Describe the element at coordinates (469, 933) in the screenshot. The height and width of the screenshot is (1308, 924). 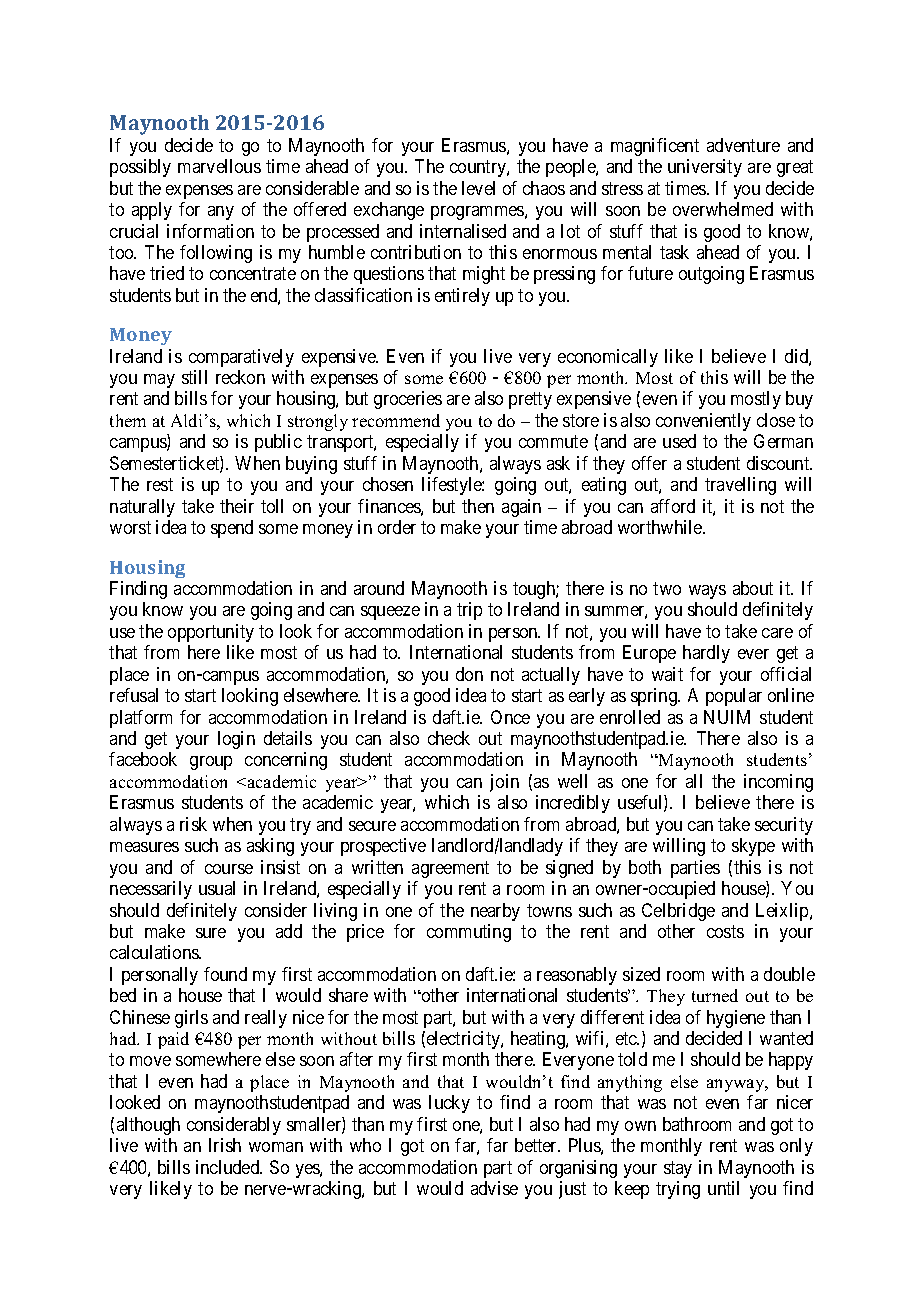
I see `commuting` at that location.
